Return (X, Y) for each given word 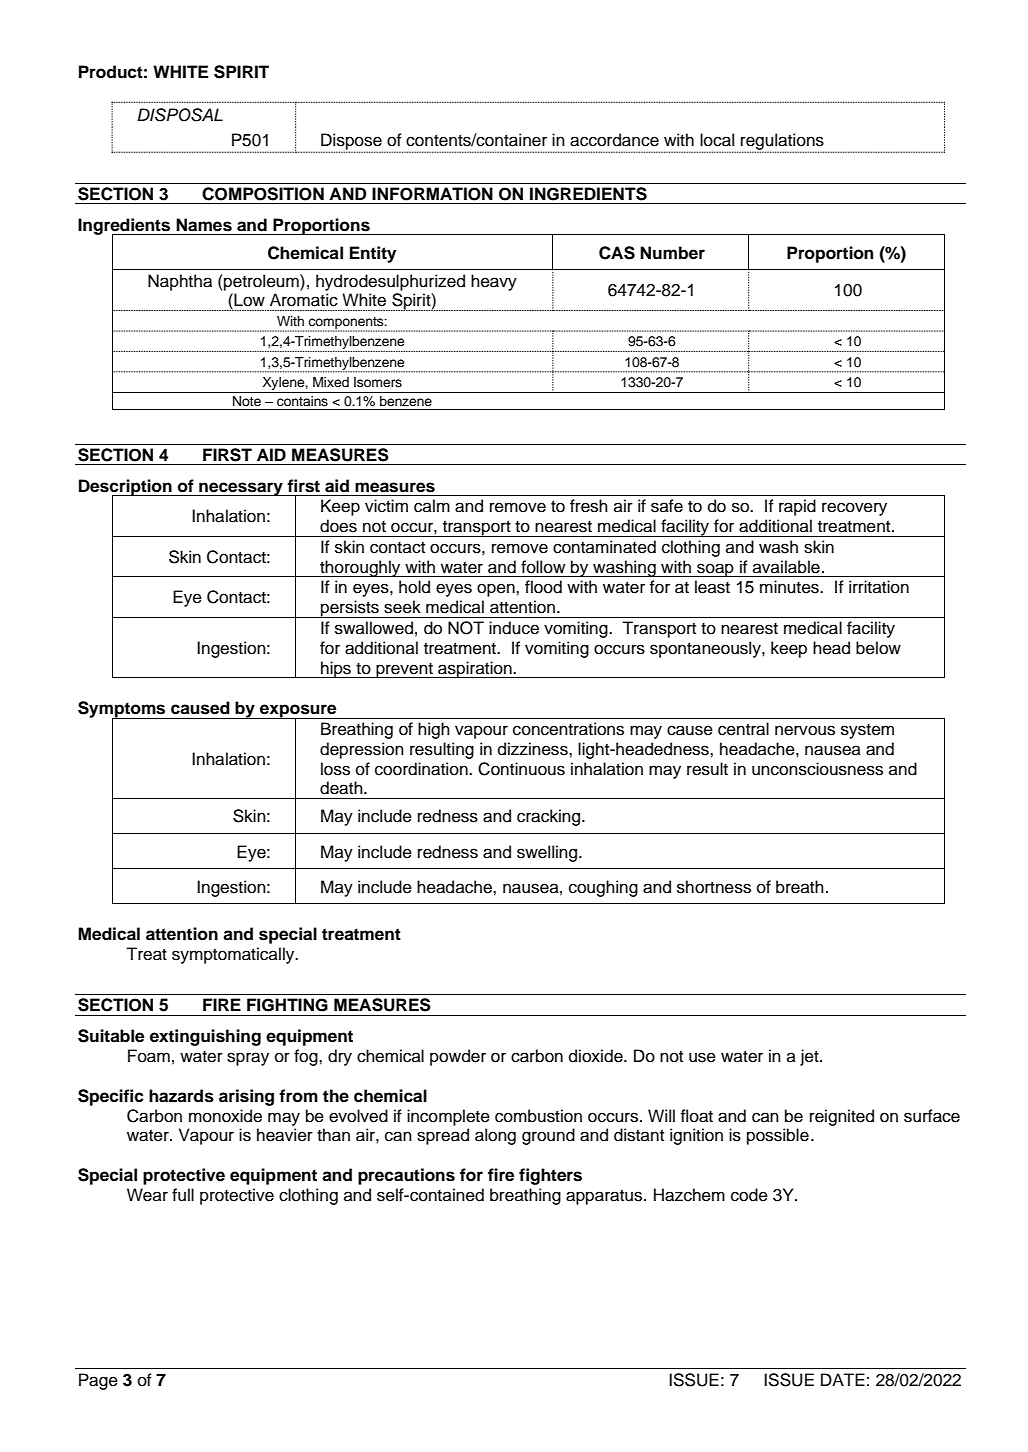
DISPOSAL (180, 115)
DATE (843, 1379)
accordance (614, 140)
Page (98, 1381)
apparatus (605, 1197)
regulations (783, 142)
